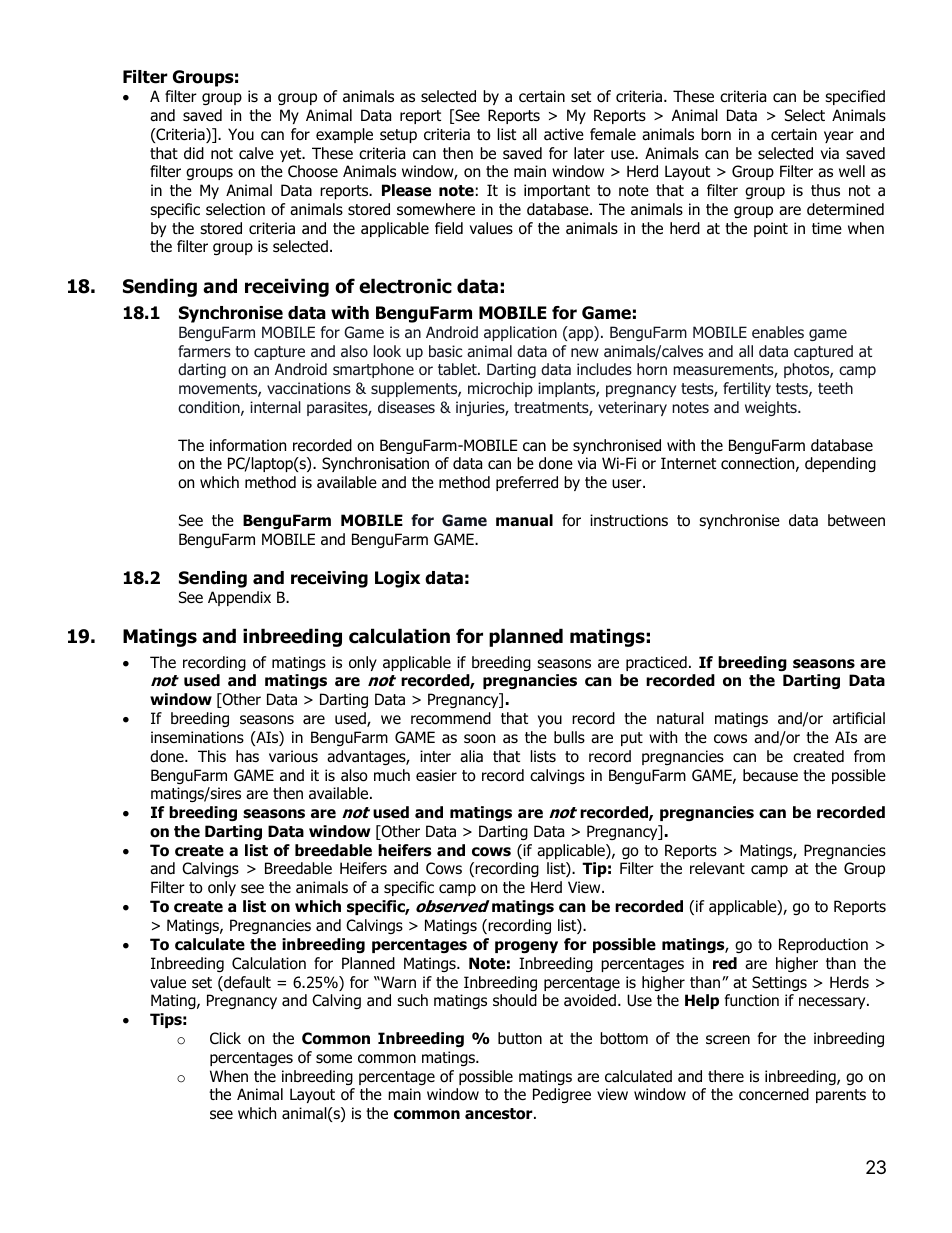  I want to click on manual, so click(524, 520).
